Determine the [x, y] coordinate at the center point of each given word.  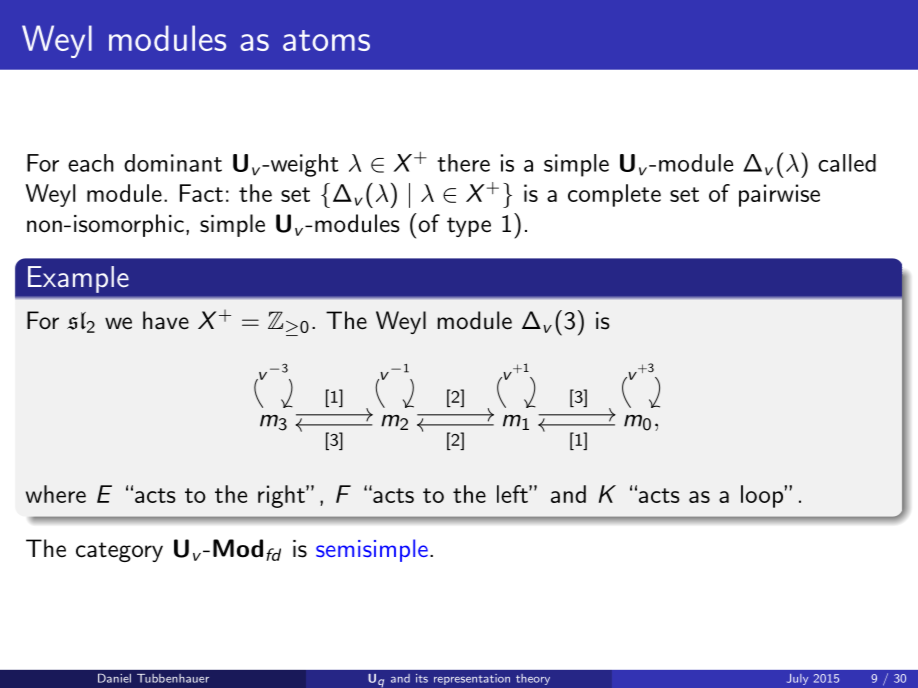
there [463, 163]
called [847, 163]
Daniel [114, 678]
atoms [326, 40]
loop [762, 496]
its [422, 678]
